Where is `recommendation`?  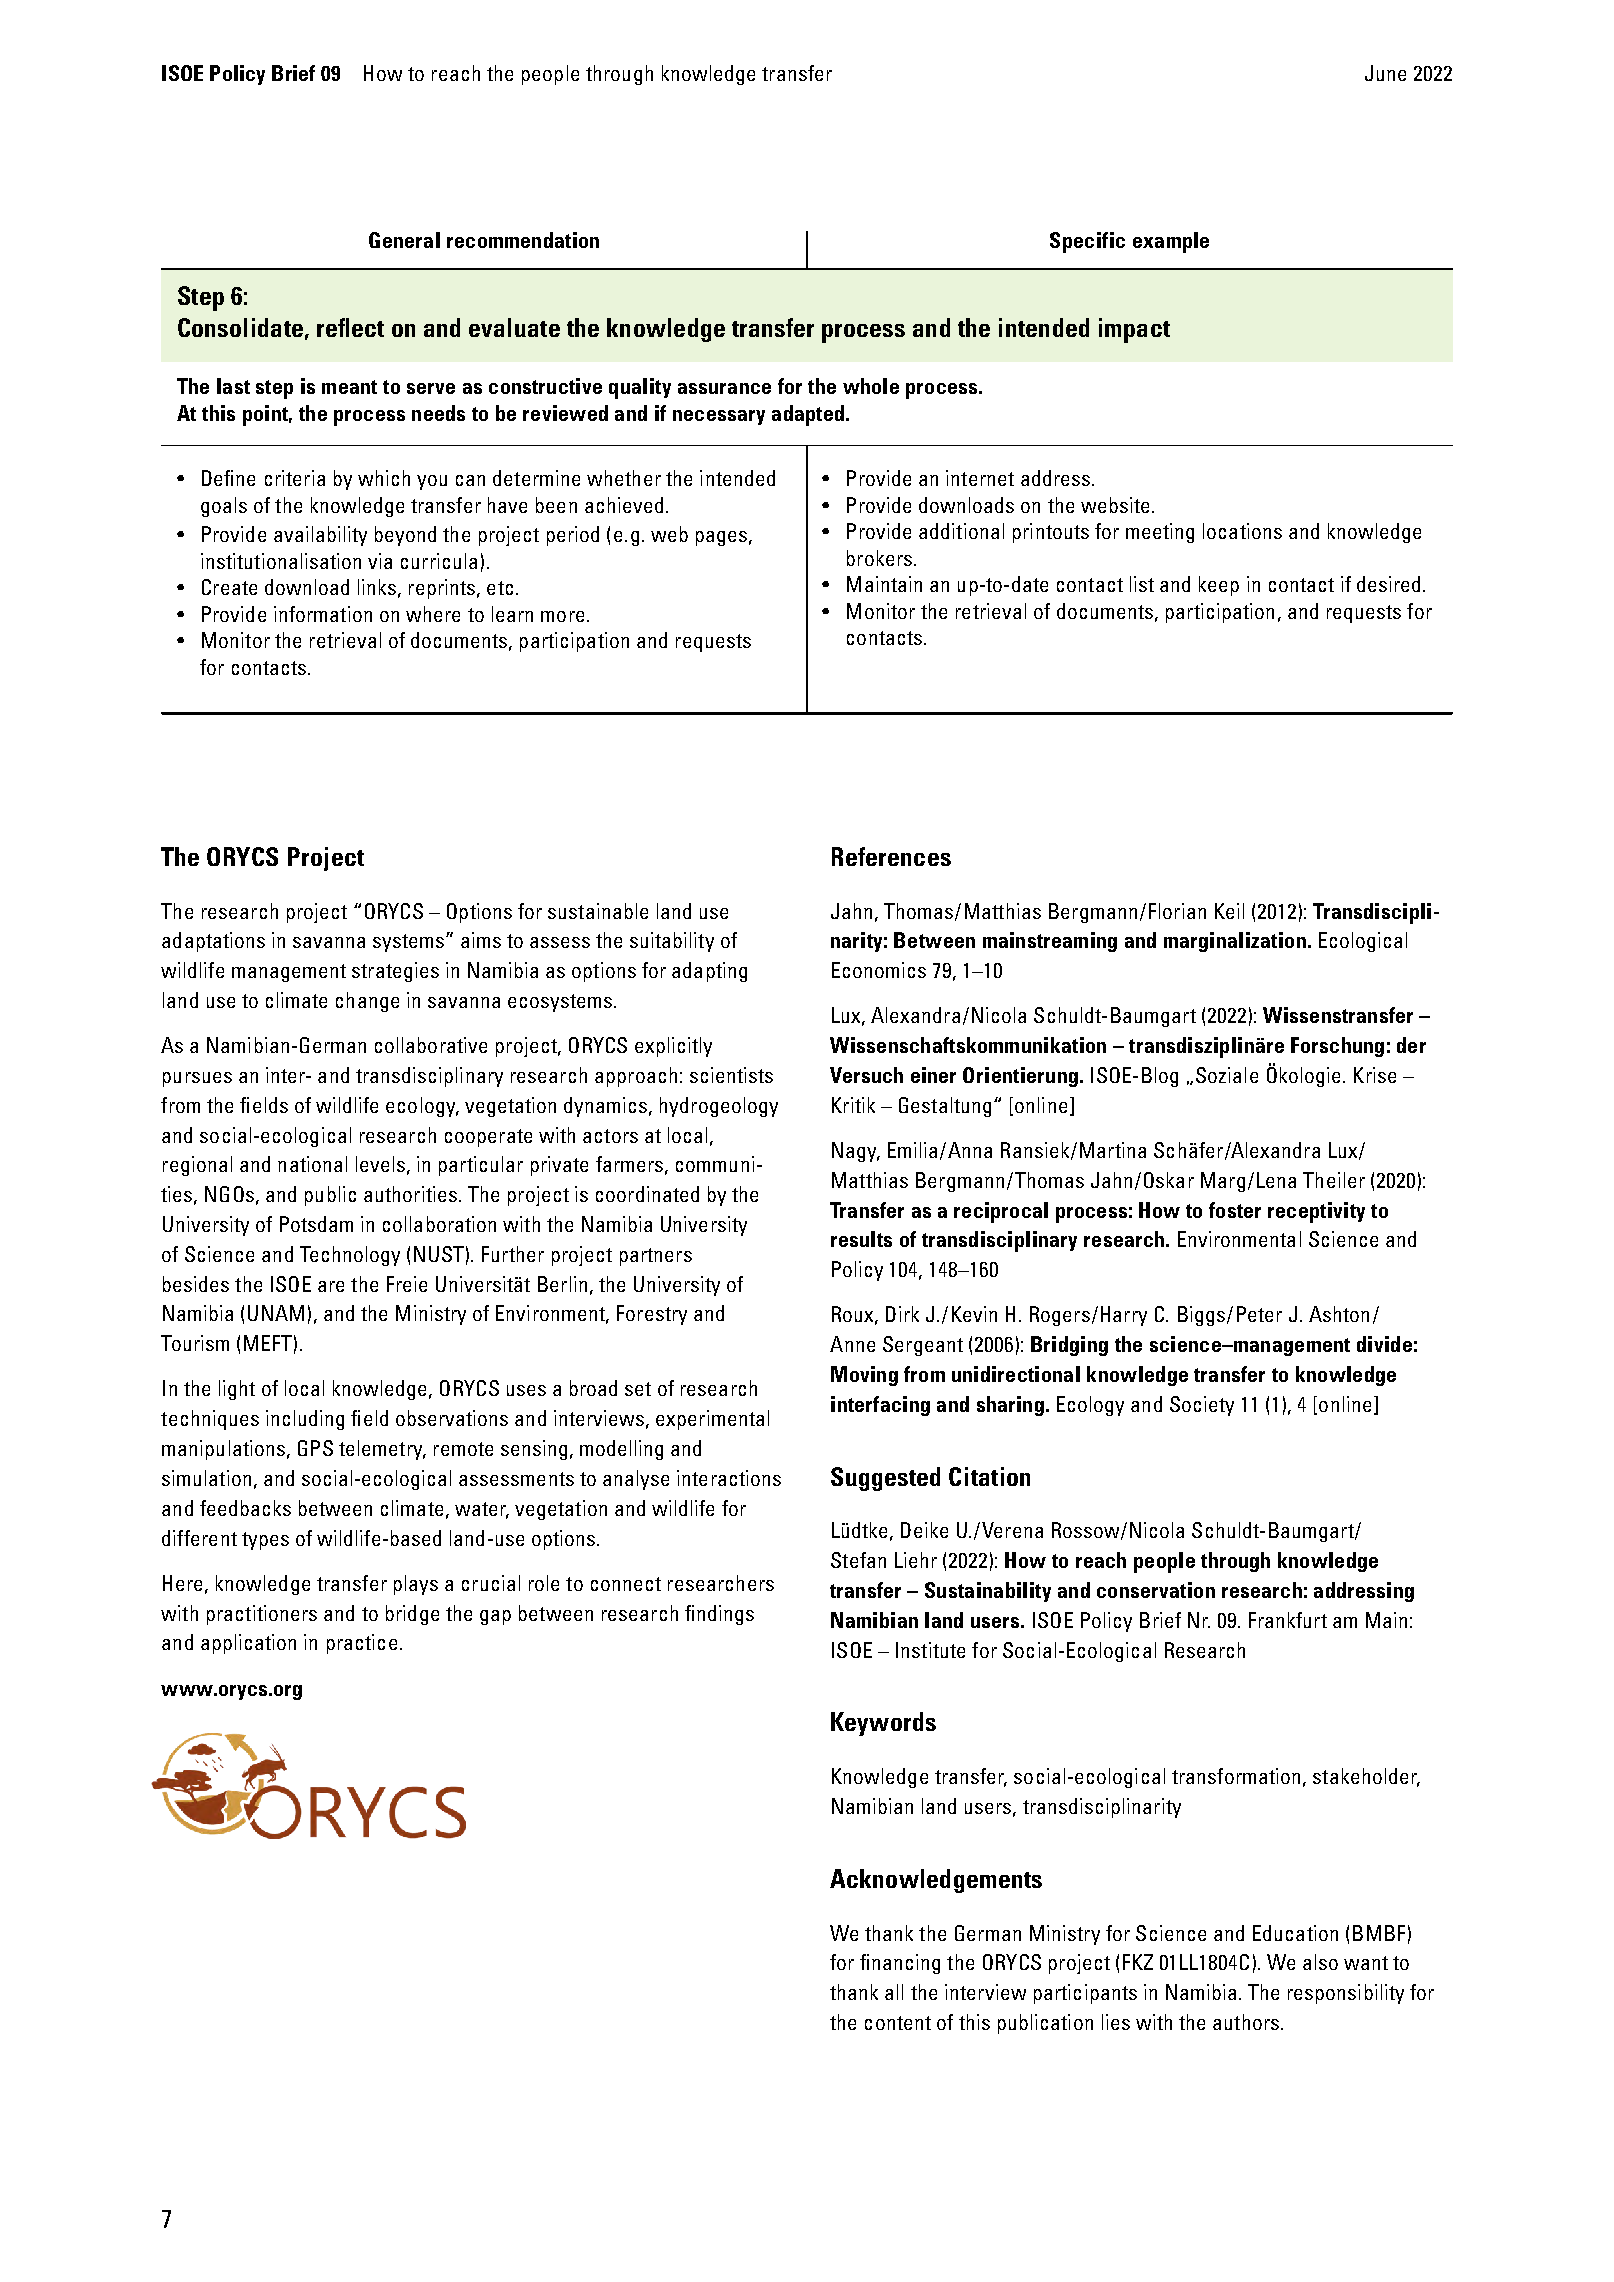 recommendation is located at coordinates (523, 240).
